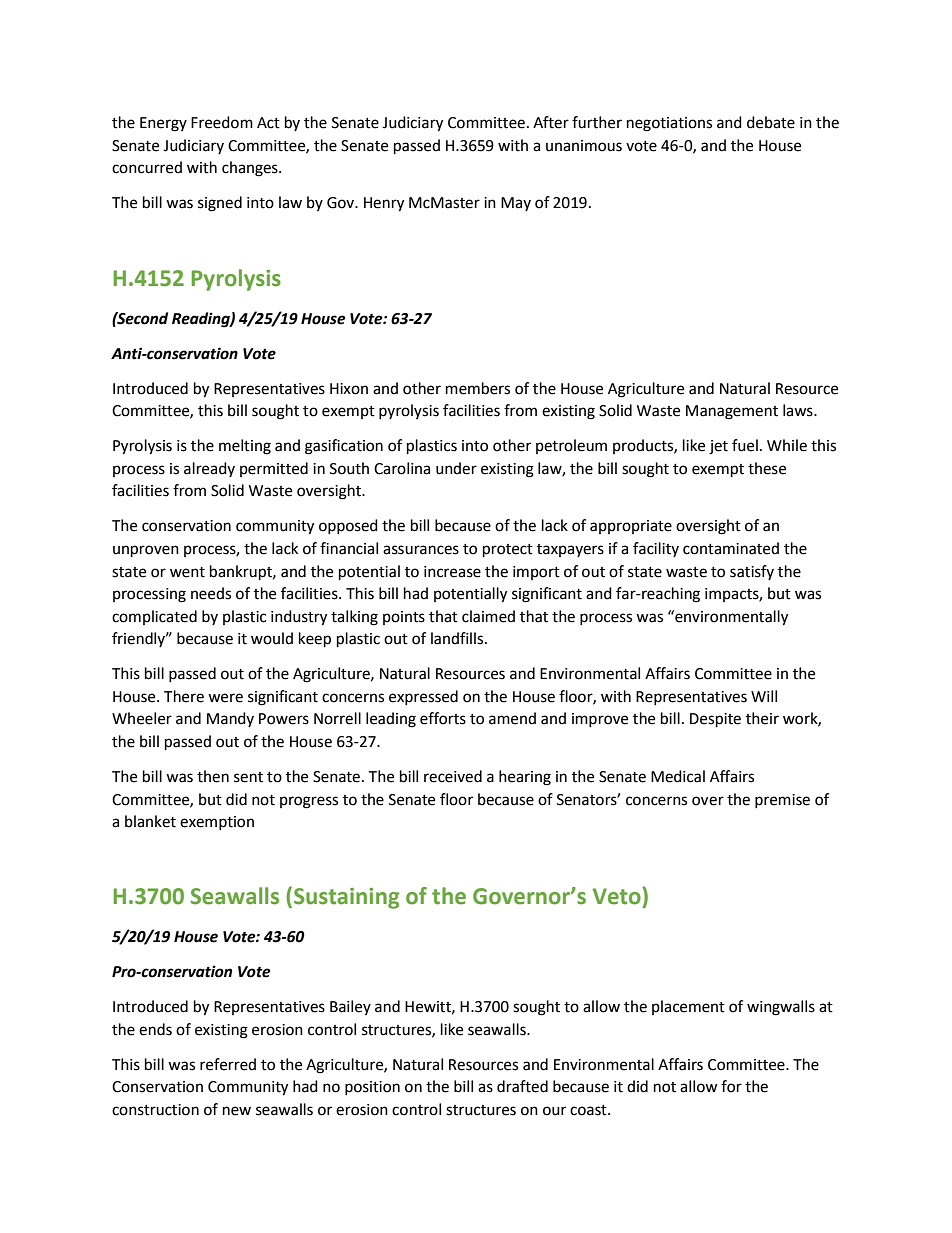 This screenshot has height=1233, width=952. Describe the element at coordinates (478, 388) in the screenshot. I see `members` at that location.
